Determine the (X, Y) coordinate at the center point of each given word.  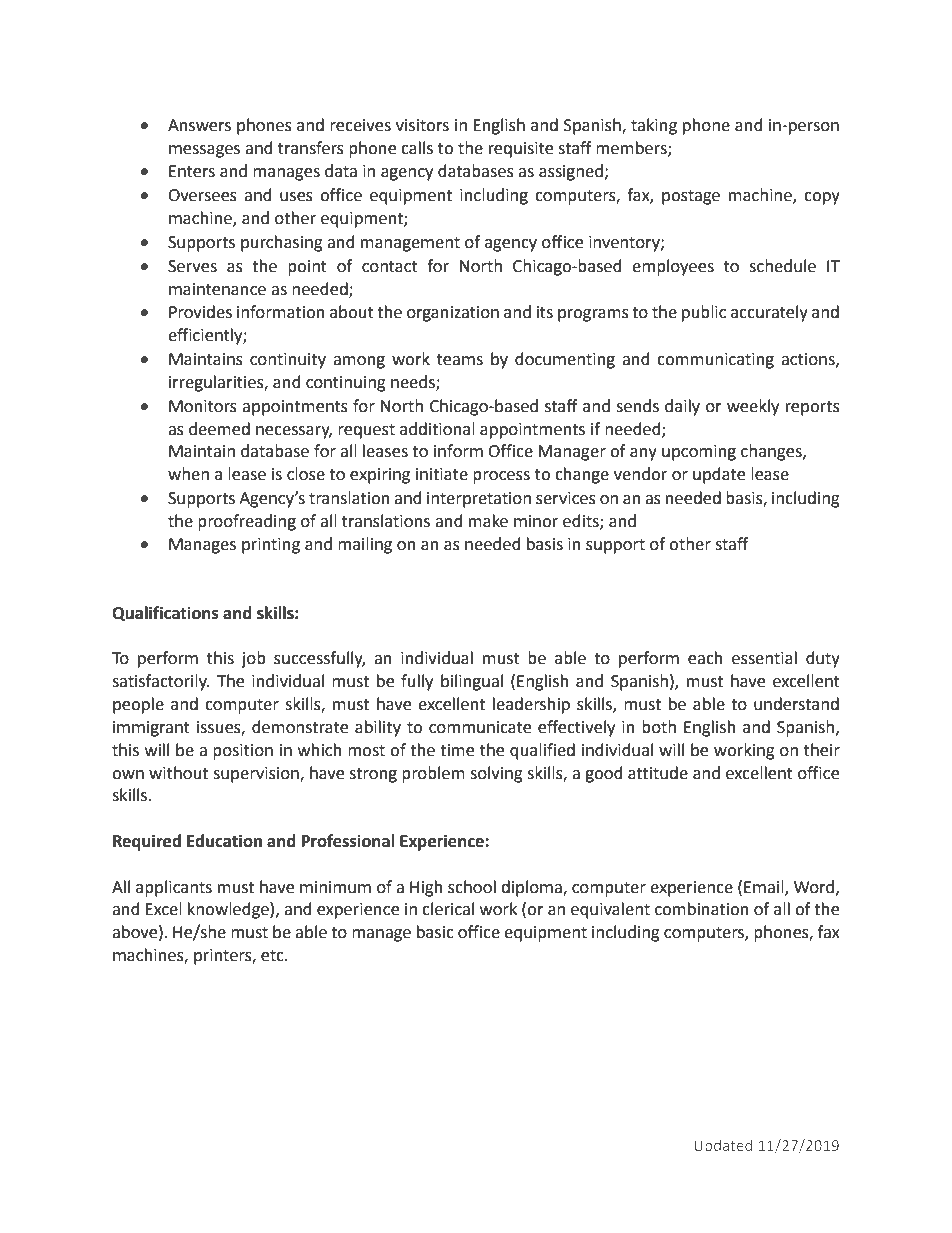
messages (204, 151)
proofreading (247, 522)
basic (435, 932)
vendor (640, 474)
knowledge (229, 910)
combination (702, 909)
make (488, 521)
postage (691, 197)
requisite (521, 150)
